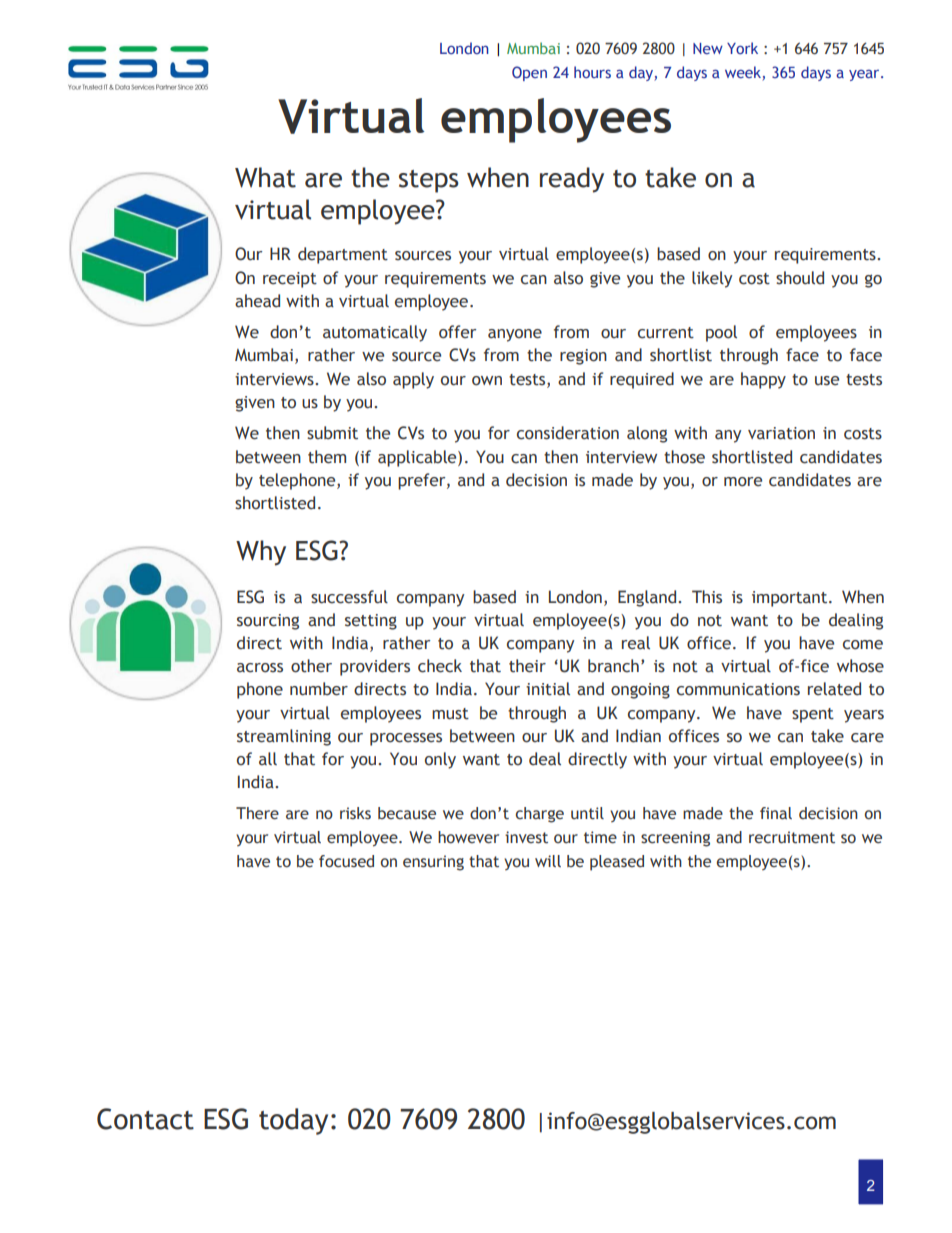 This image has width=952, height=1233. I want to click on own, so click(487, 381).
